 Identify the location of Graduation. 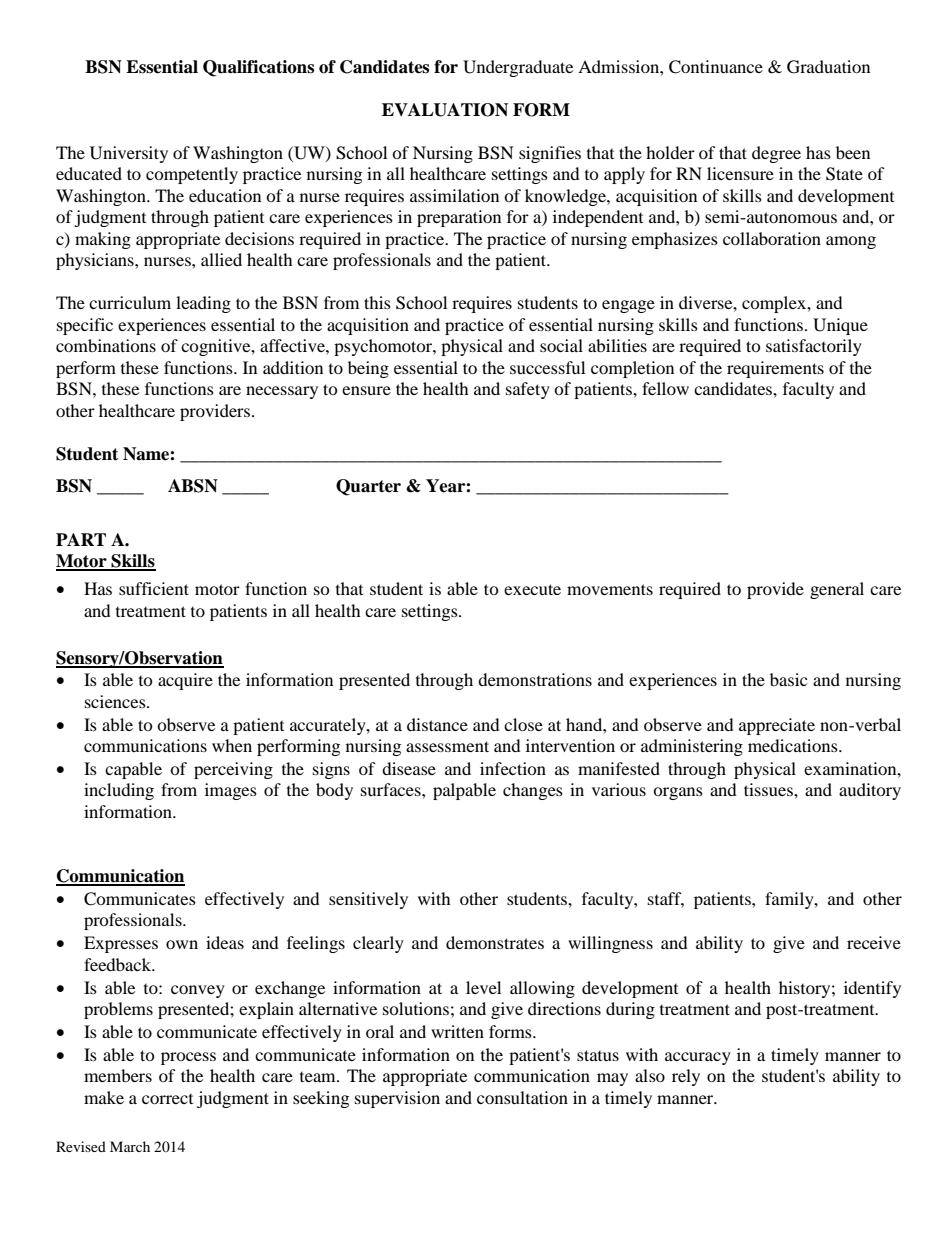
(828, 67).
